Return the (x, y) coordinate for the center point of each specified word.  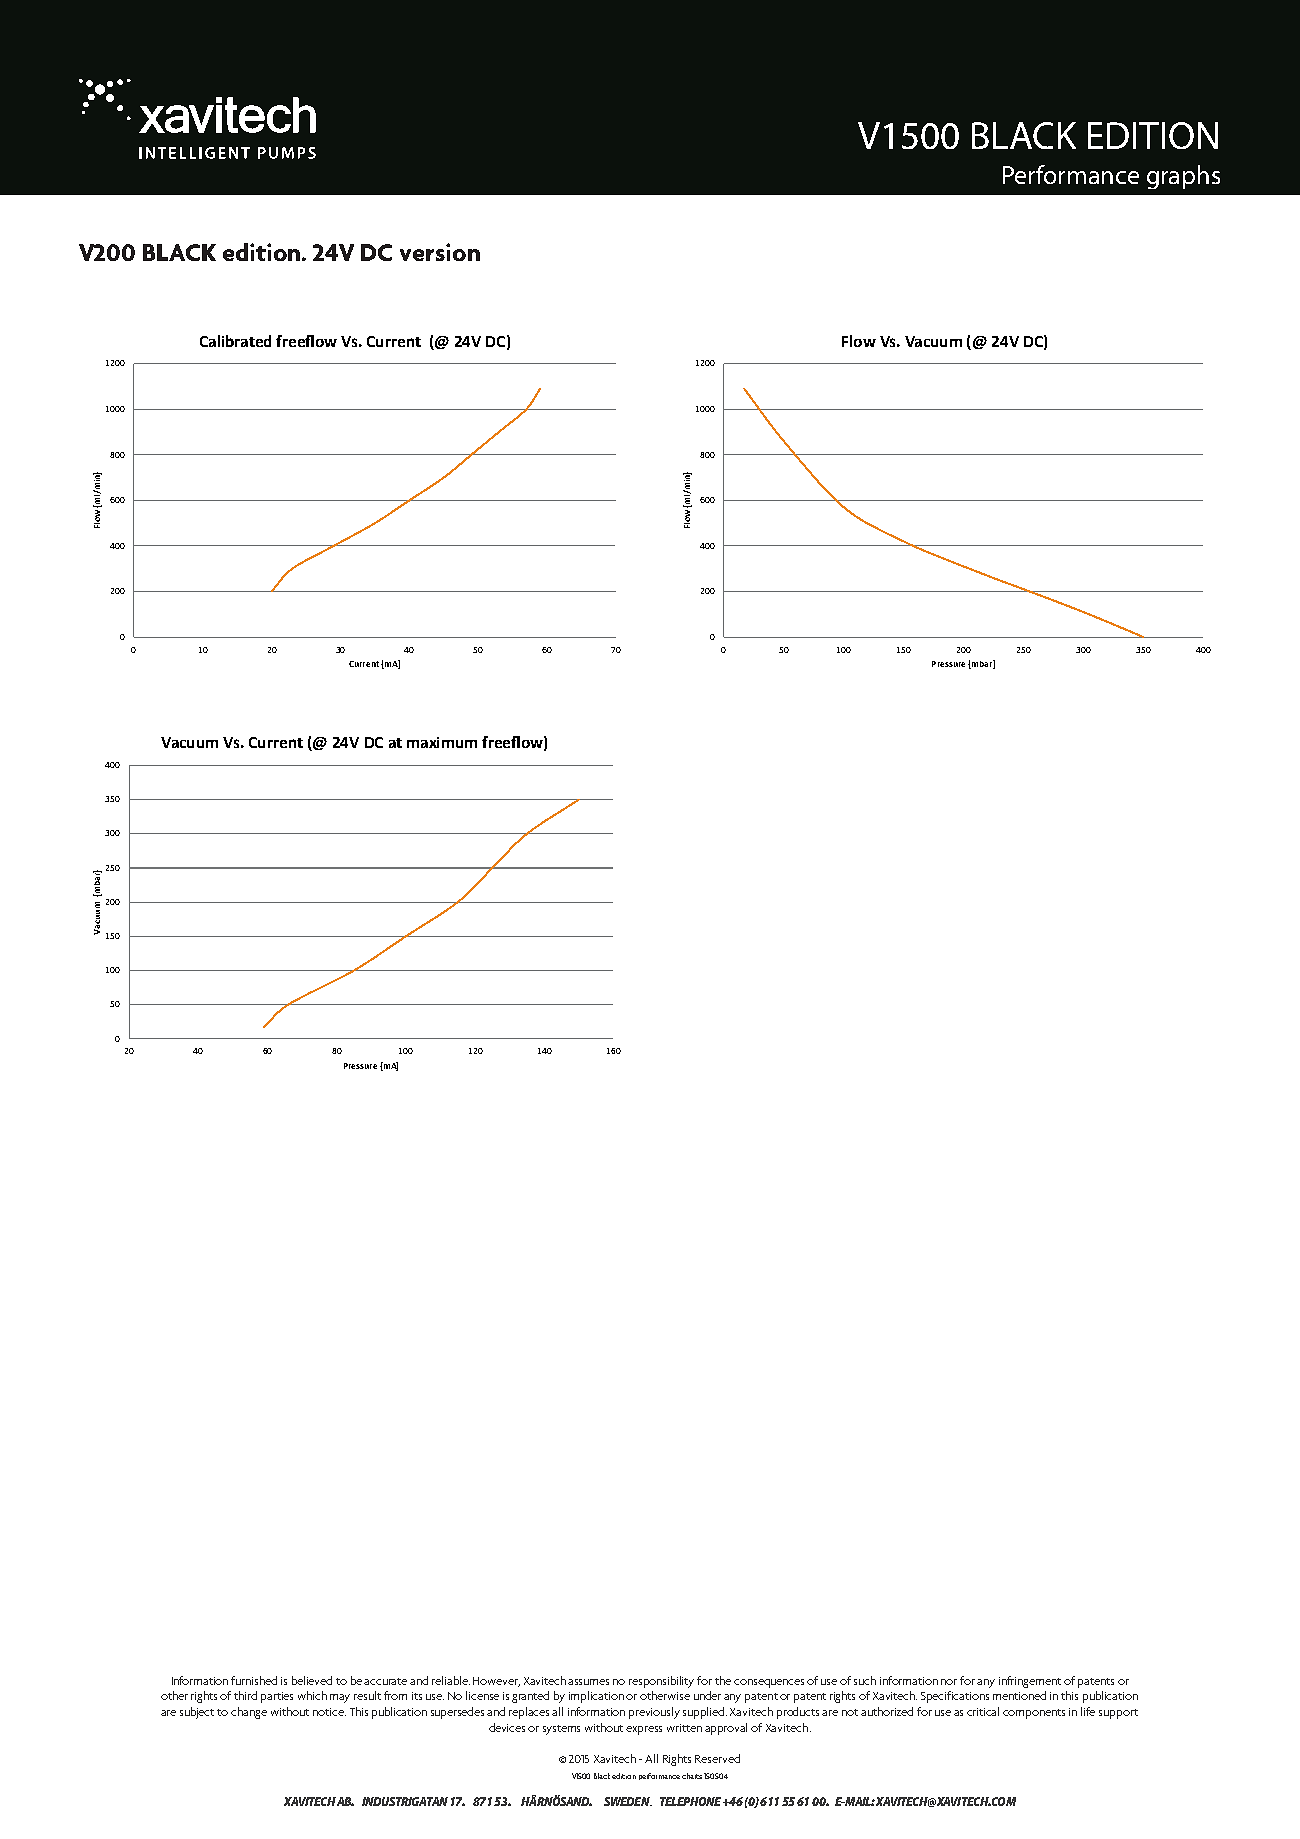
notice (329, 1712)
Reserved (717, 1758)
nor (949, 1682)
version (440, 252)
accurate (385, 1681)
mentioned (1019, 1695)
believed (312, 1680)
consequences (769, 1683)
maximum (442, 742)
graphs (1183, 177)
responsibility (661, 1682)
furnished (254, 1680)
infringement (1030, 1682)
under (707, 1695)
